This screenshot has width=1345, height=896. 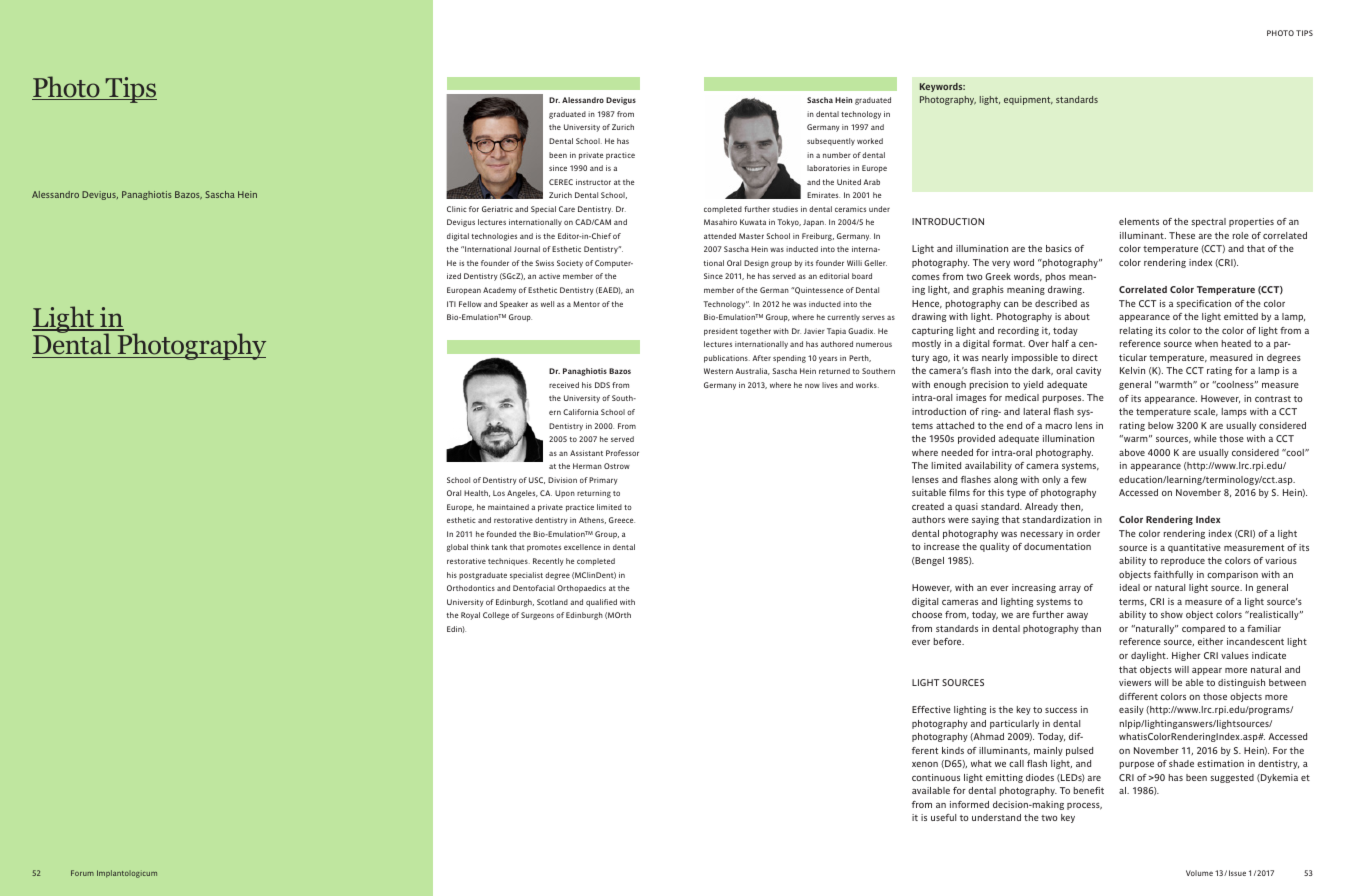 I want to click on Effective, so click(x=931, y=709).
